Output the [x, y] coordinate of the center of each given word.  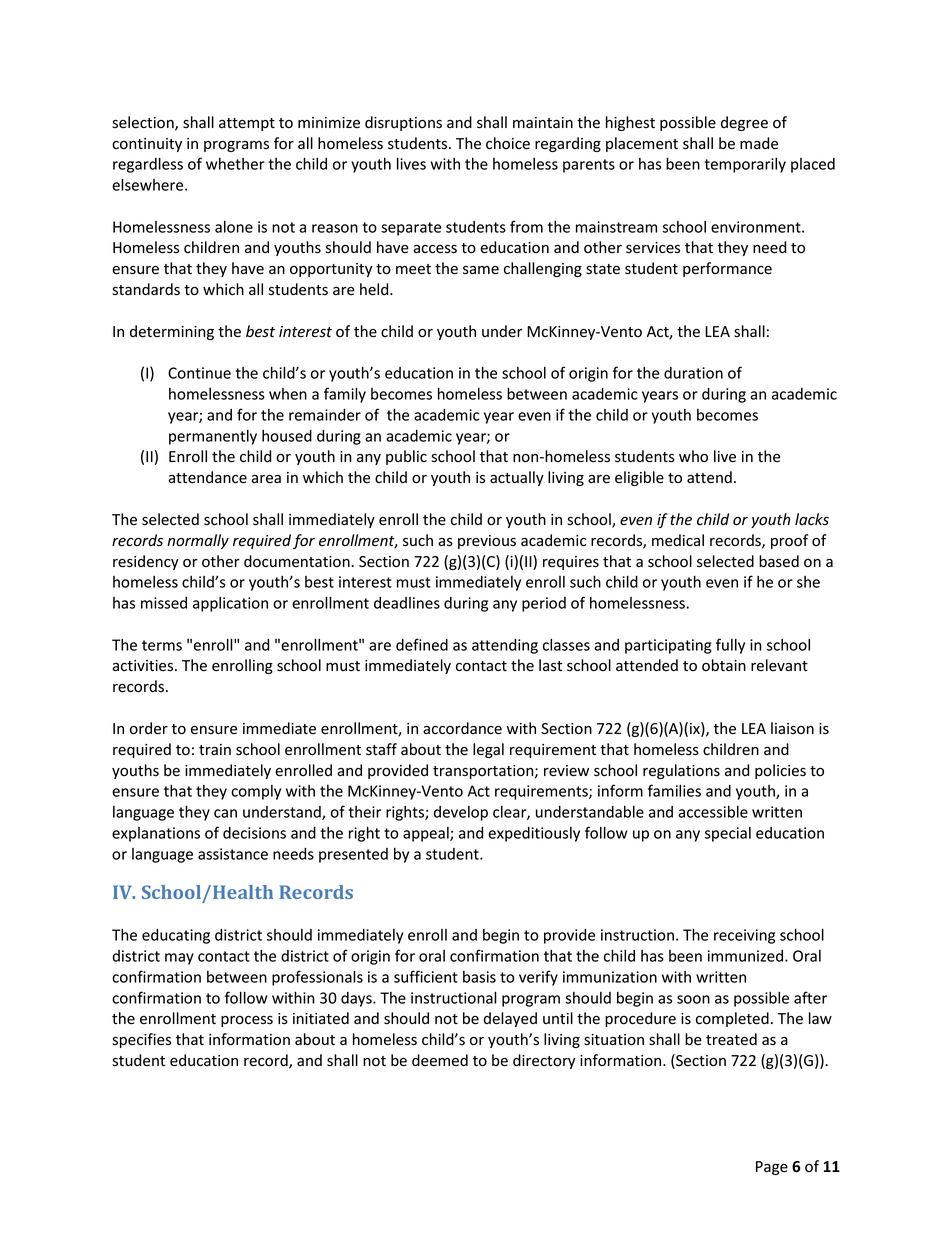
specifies [141, 1040]
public [406, 457]
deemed [440, 1060]
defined [422, 644]
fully [730, 646]
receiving [744, 936]
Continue [199, 373]
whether [235, 164]
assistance [233, 854]
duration [693, 373]
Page [772, 1168]
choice [508, 143]
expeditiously [534, 834]
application [230, 604]
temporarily [745, 165]
